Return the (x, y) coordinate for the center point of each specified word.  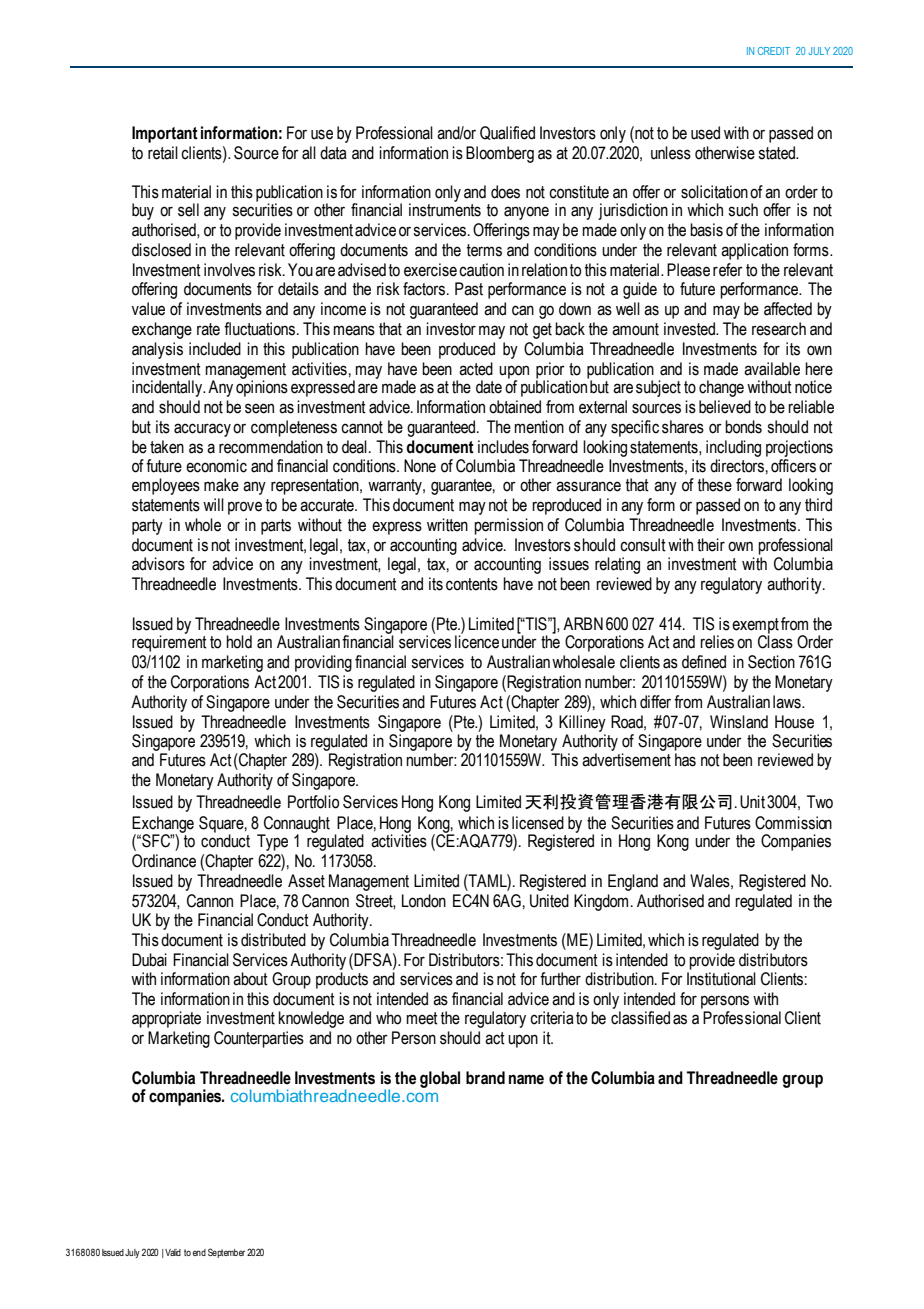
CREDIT (774, 51)
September (226, 1253)
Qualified (507, 133)
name (526, 1079)
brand (485, 1078)
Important (165, 134)
